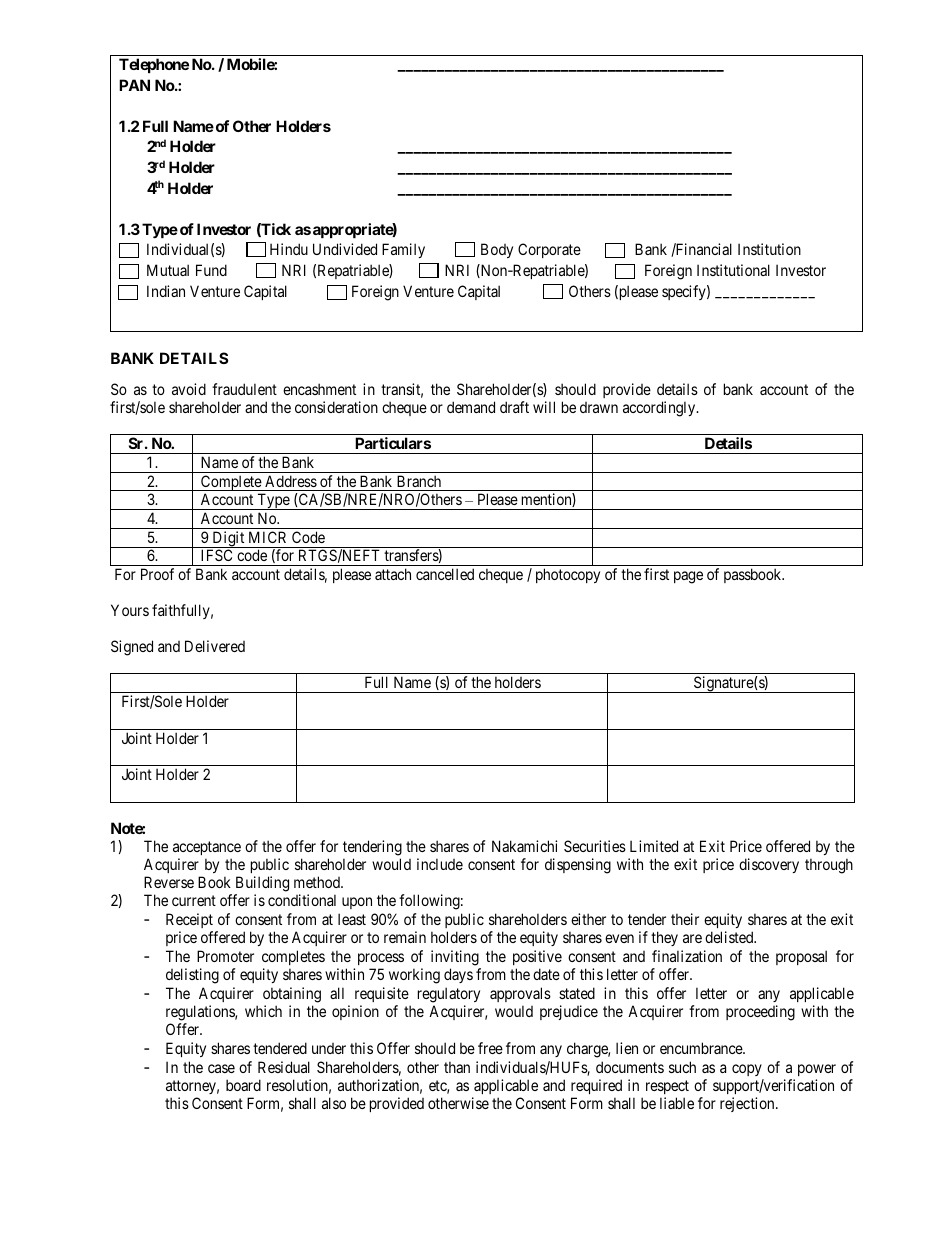  What do you see at coordinates (497, 250) in the screenshot?
I see `Body` at bounding box center [497, 250].
